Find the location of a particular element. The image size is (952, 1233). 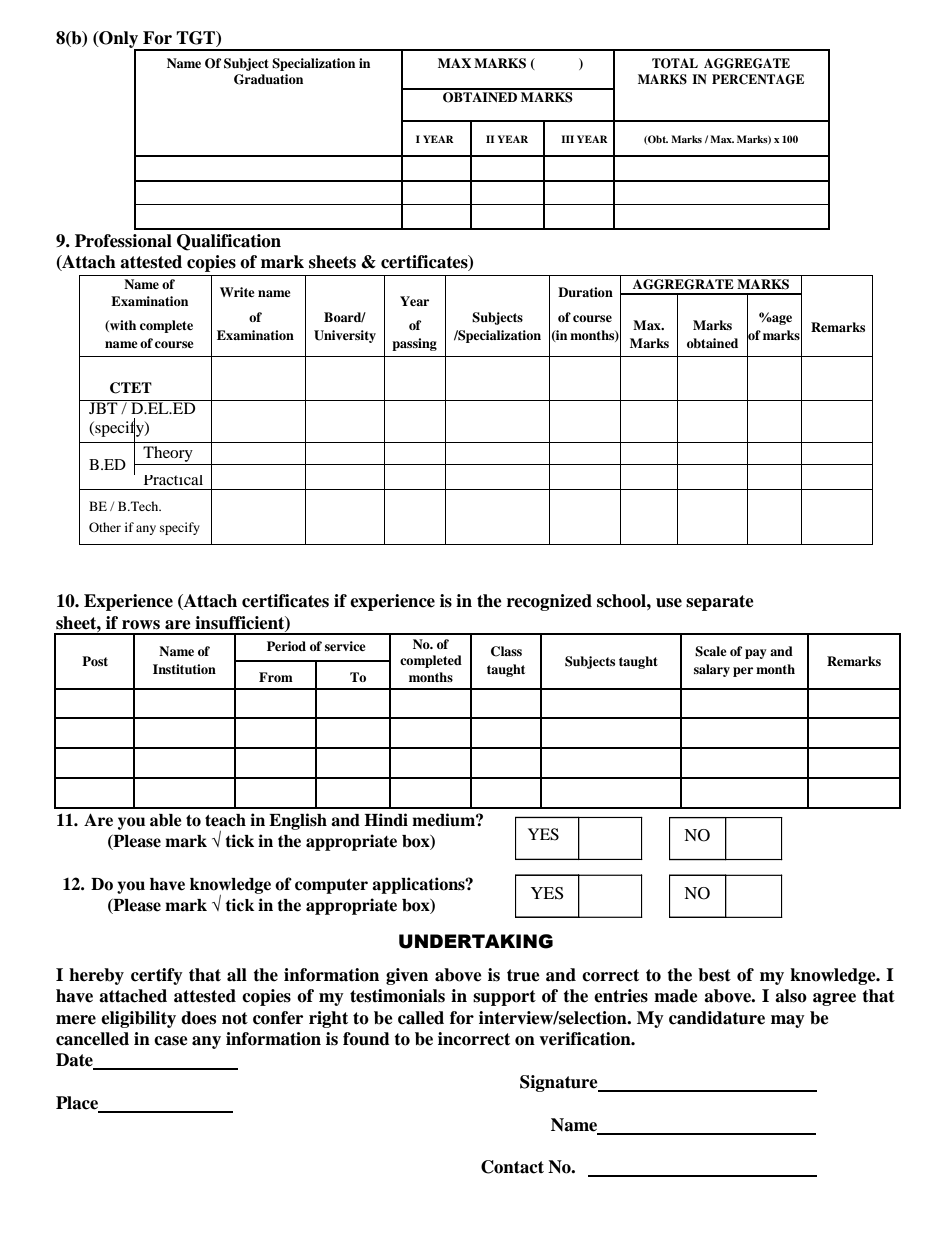

UNDERTAKING is located at coordinates (476, 941).
